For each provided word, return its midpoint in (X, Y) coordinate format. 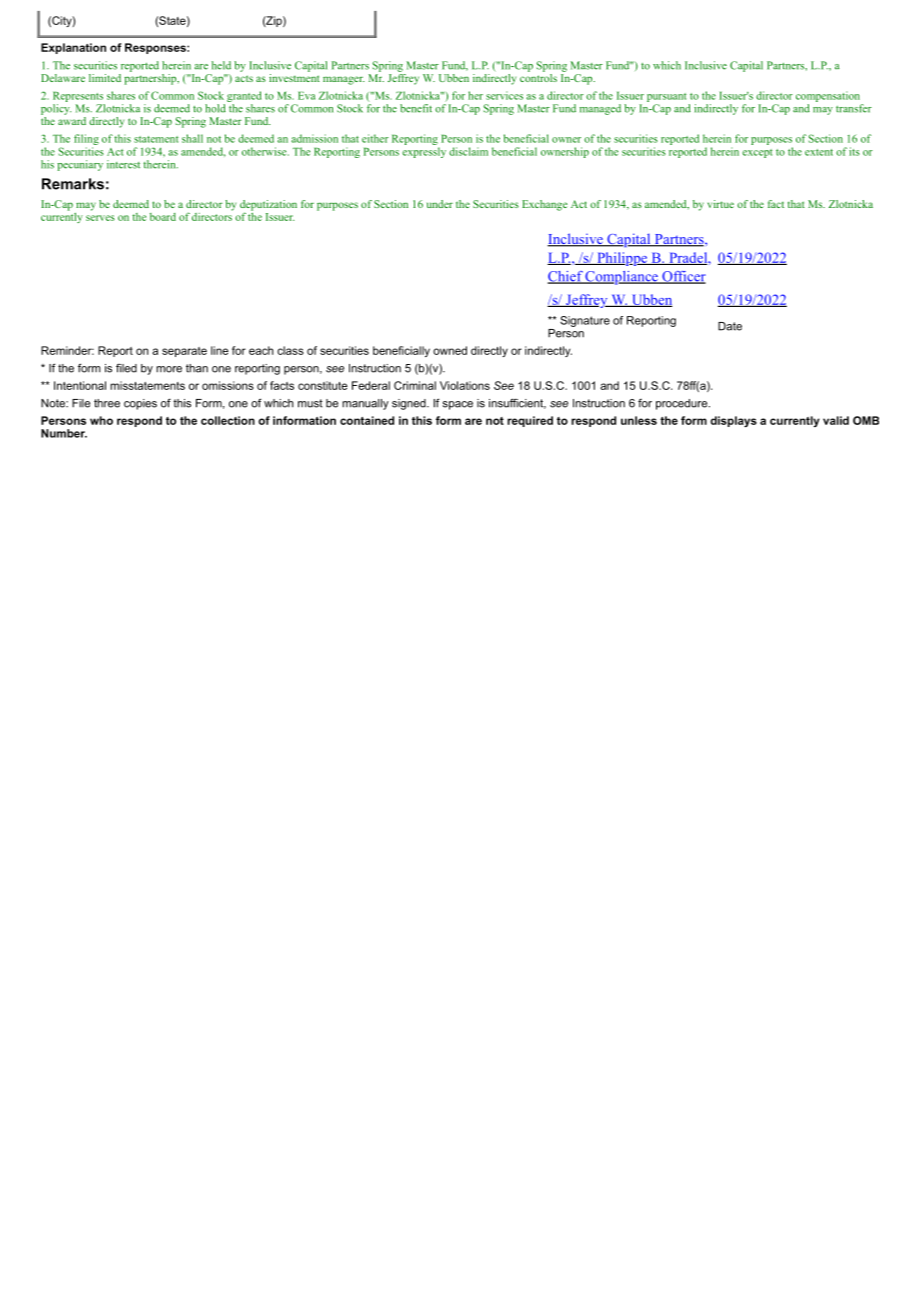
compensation (828, 96)
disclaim (468, 151)
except (757, 153)
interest (123, 164)
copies (140, 404)
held (221, 65)
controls (538, 76)
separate (184, 352)
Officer (683, 277)
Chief (566, 277)
